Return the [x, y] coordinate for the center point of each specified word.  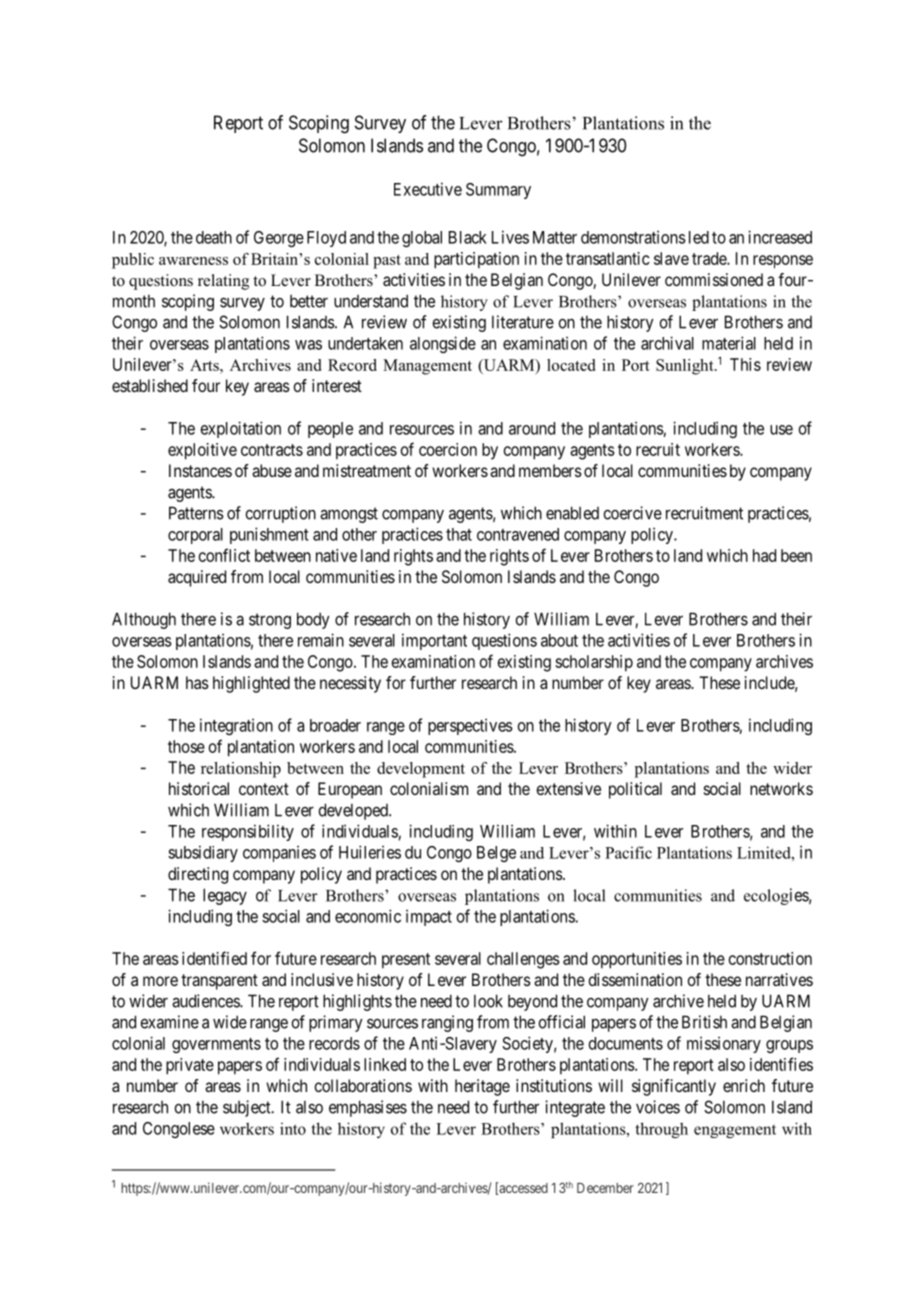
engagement [735, 1131]
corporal [195, 536]
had [764, 555]
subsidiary [203, 853]
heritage [482, 1087]
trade [710, 258]
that [459, 534]
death [214, 237]
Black [468, 237]
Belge [496, 854]
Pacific [628, 852]
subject [248, 1108]
